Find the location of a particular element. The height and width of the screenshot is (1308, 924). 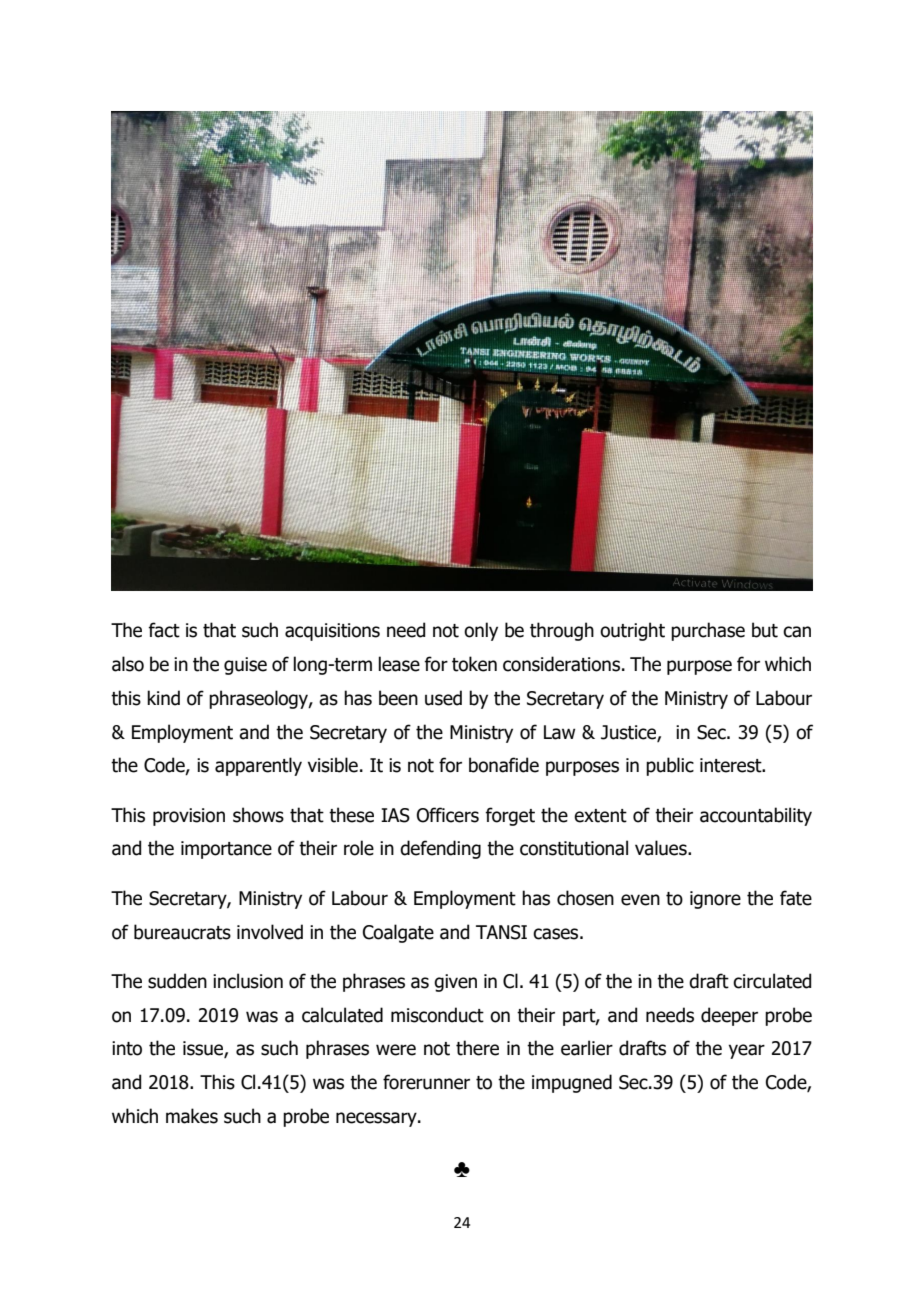

accountability is located at coordinates (756, 816).
